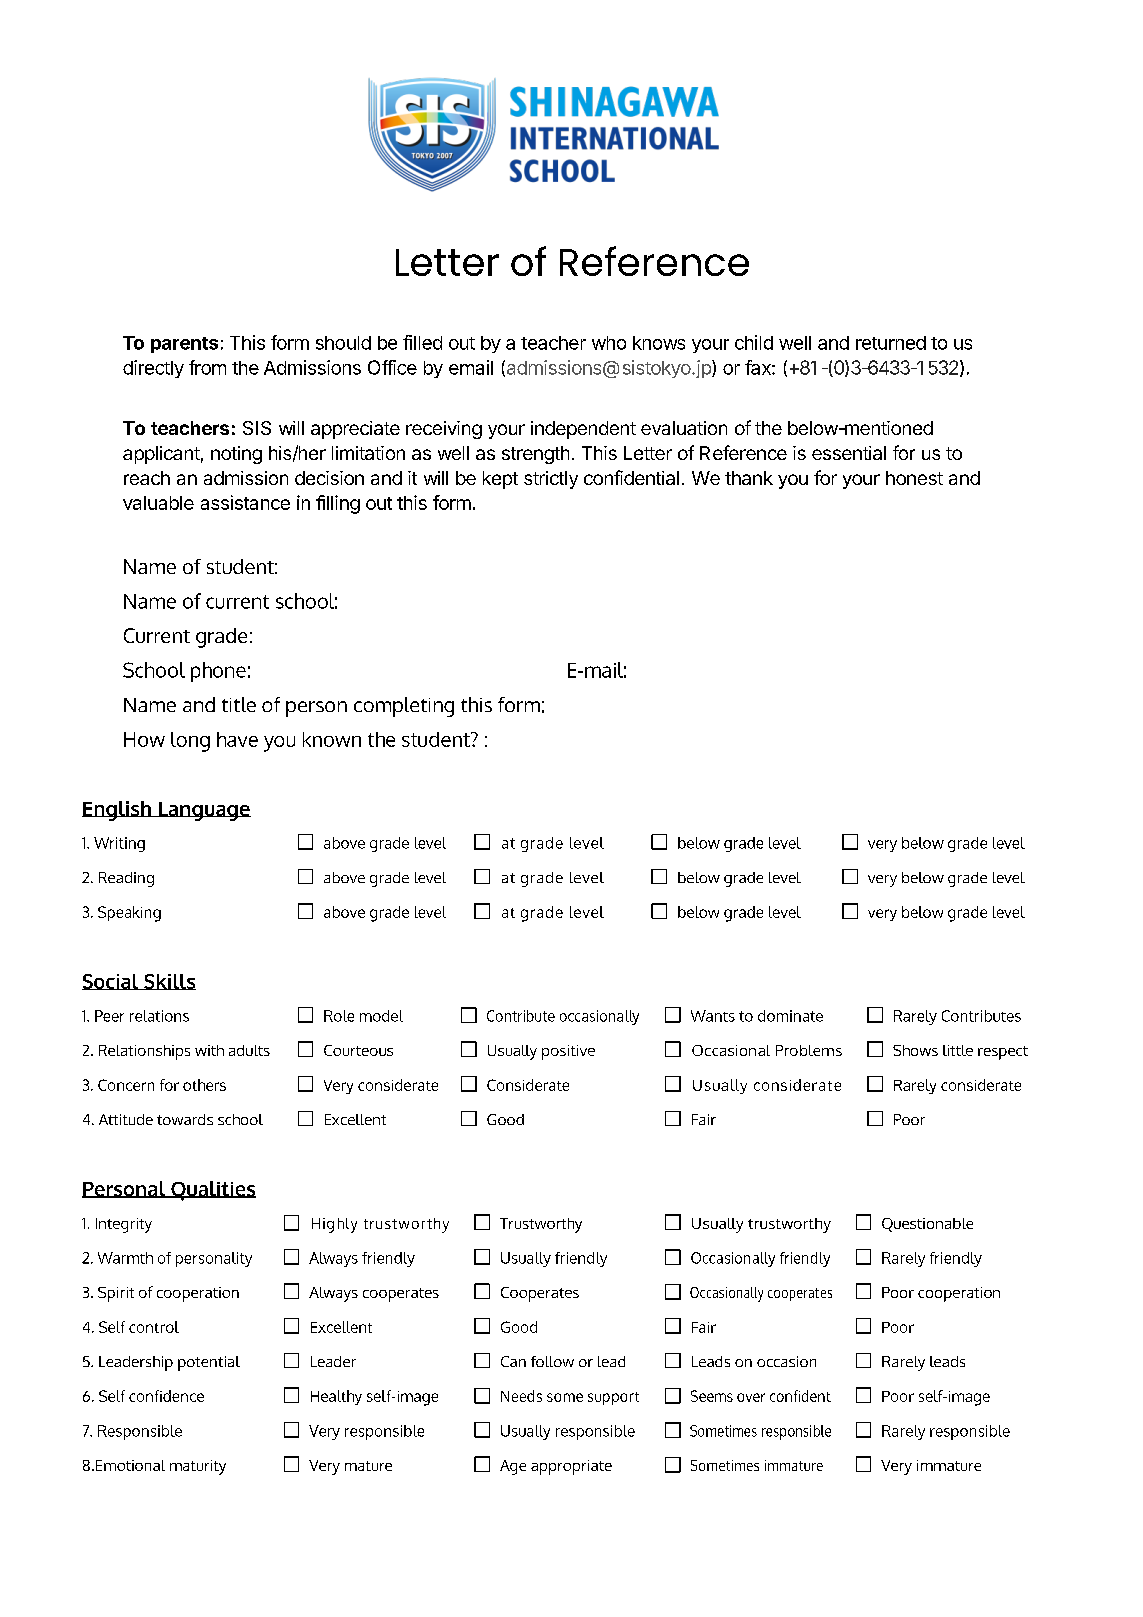 The width and height of the screenshot is (1143, 1617). I want to click on others, so click(204, 1085).
